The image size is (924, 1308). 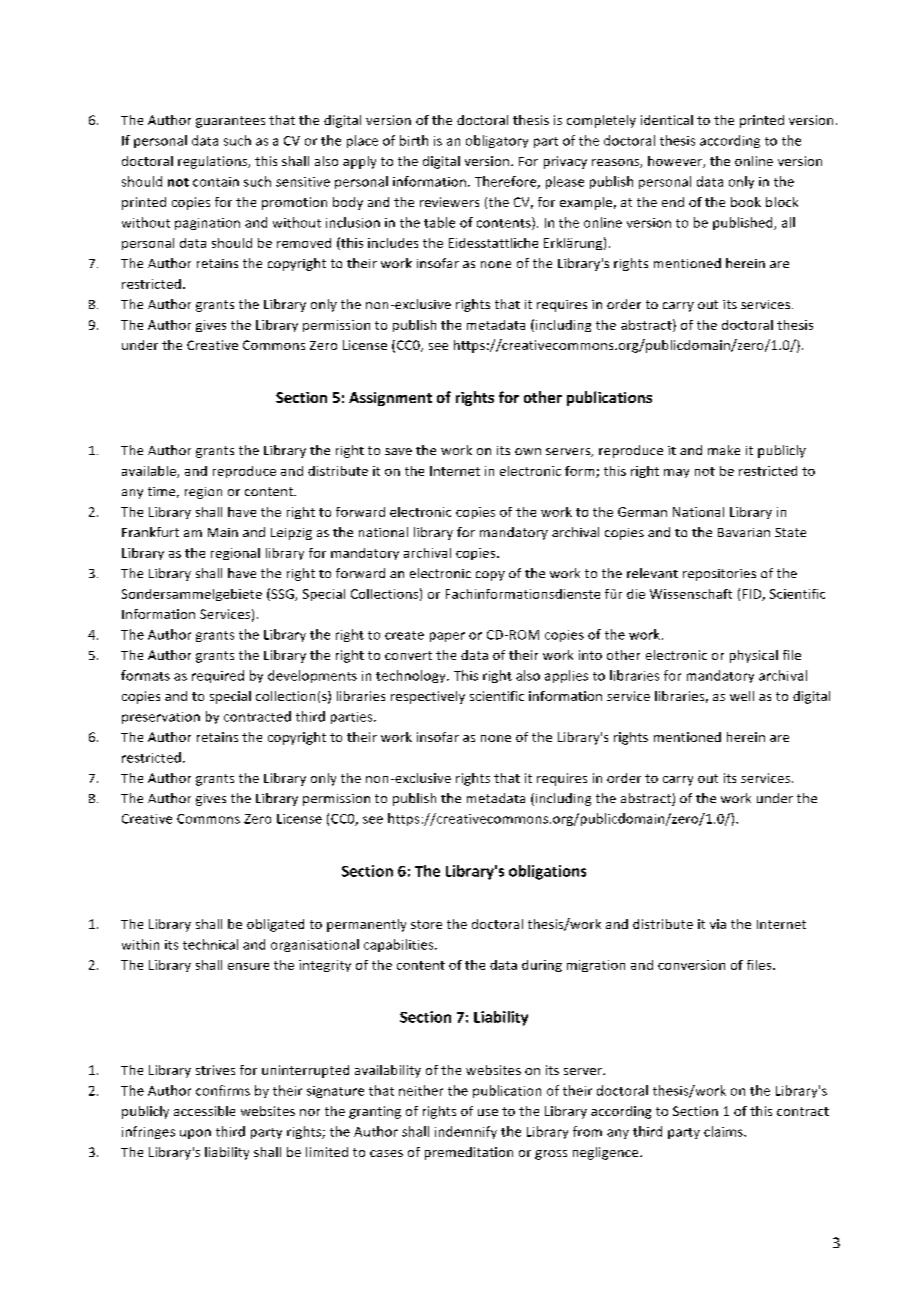 I want to click on accessible, so click(x=204, y=1111).
